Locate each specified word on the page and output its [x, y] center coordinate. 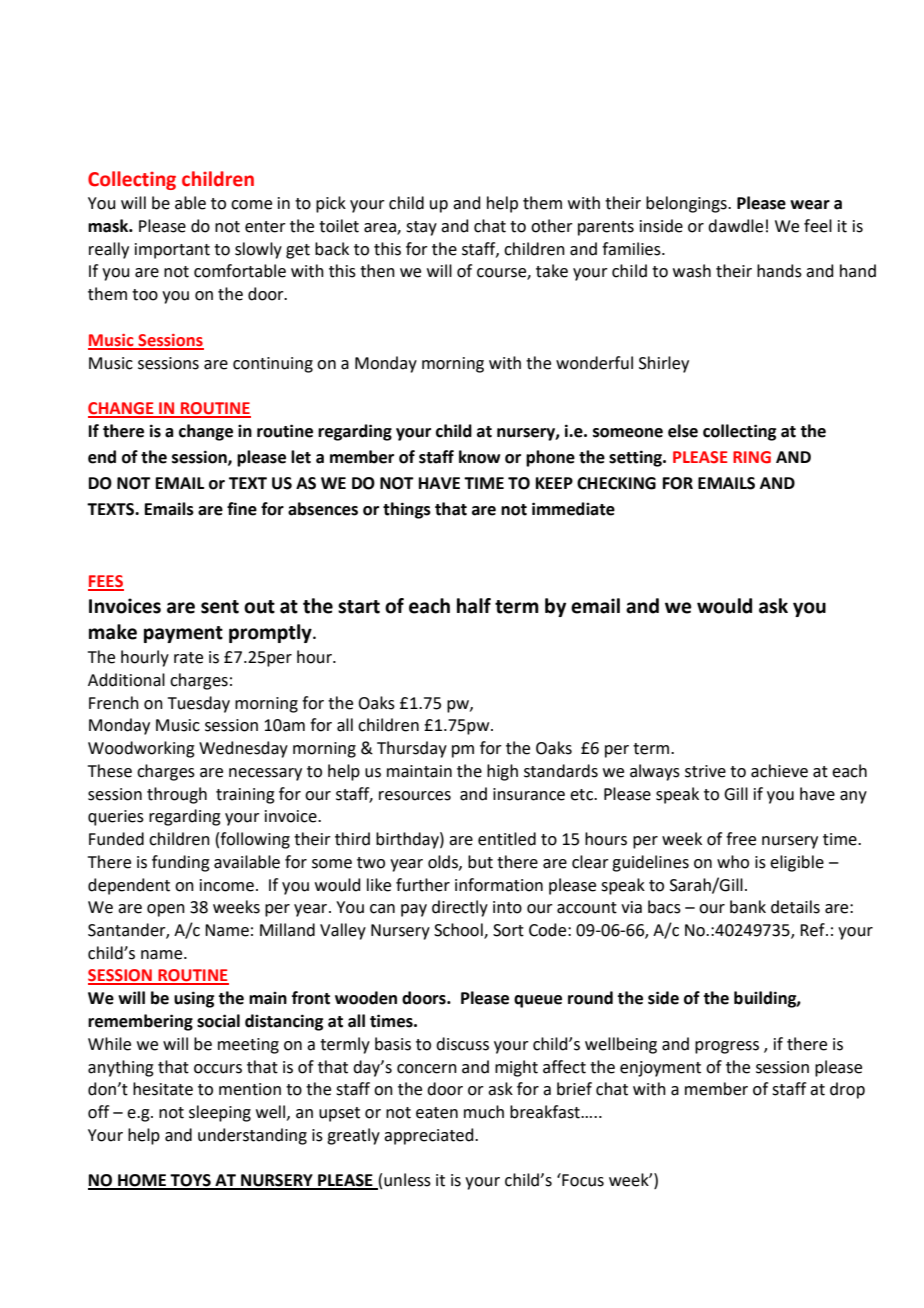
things [407, 510]
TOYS [191, 1181]
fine [242, 509]
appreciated [430, 1136]
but [480, 862]
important [172, 251]
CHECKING [616, 483]
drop [847, 1090]
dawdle [735, 226]
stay [421, 228]
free [741, 839]
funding [181, 863]
